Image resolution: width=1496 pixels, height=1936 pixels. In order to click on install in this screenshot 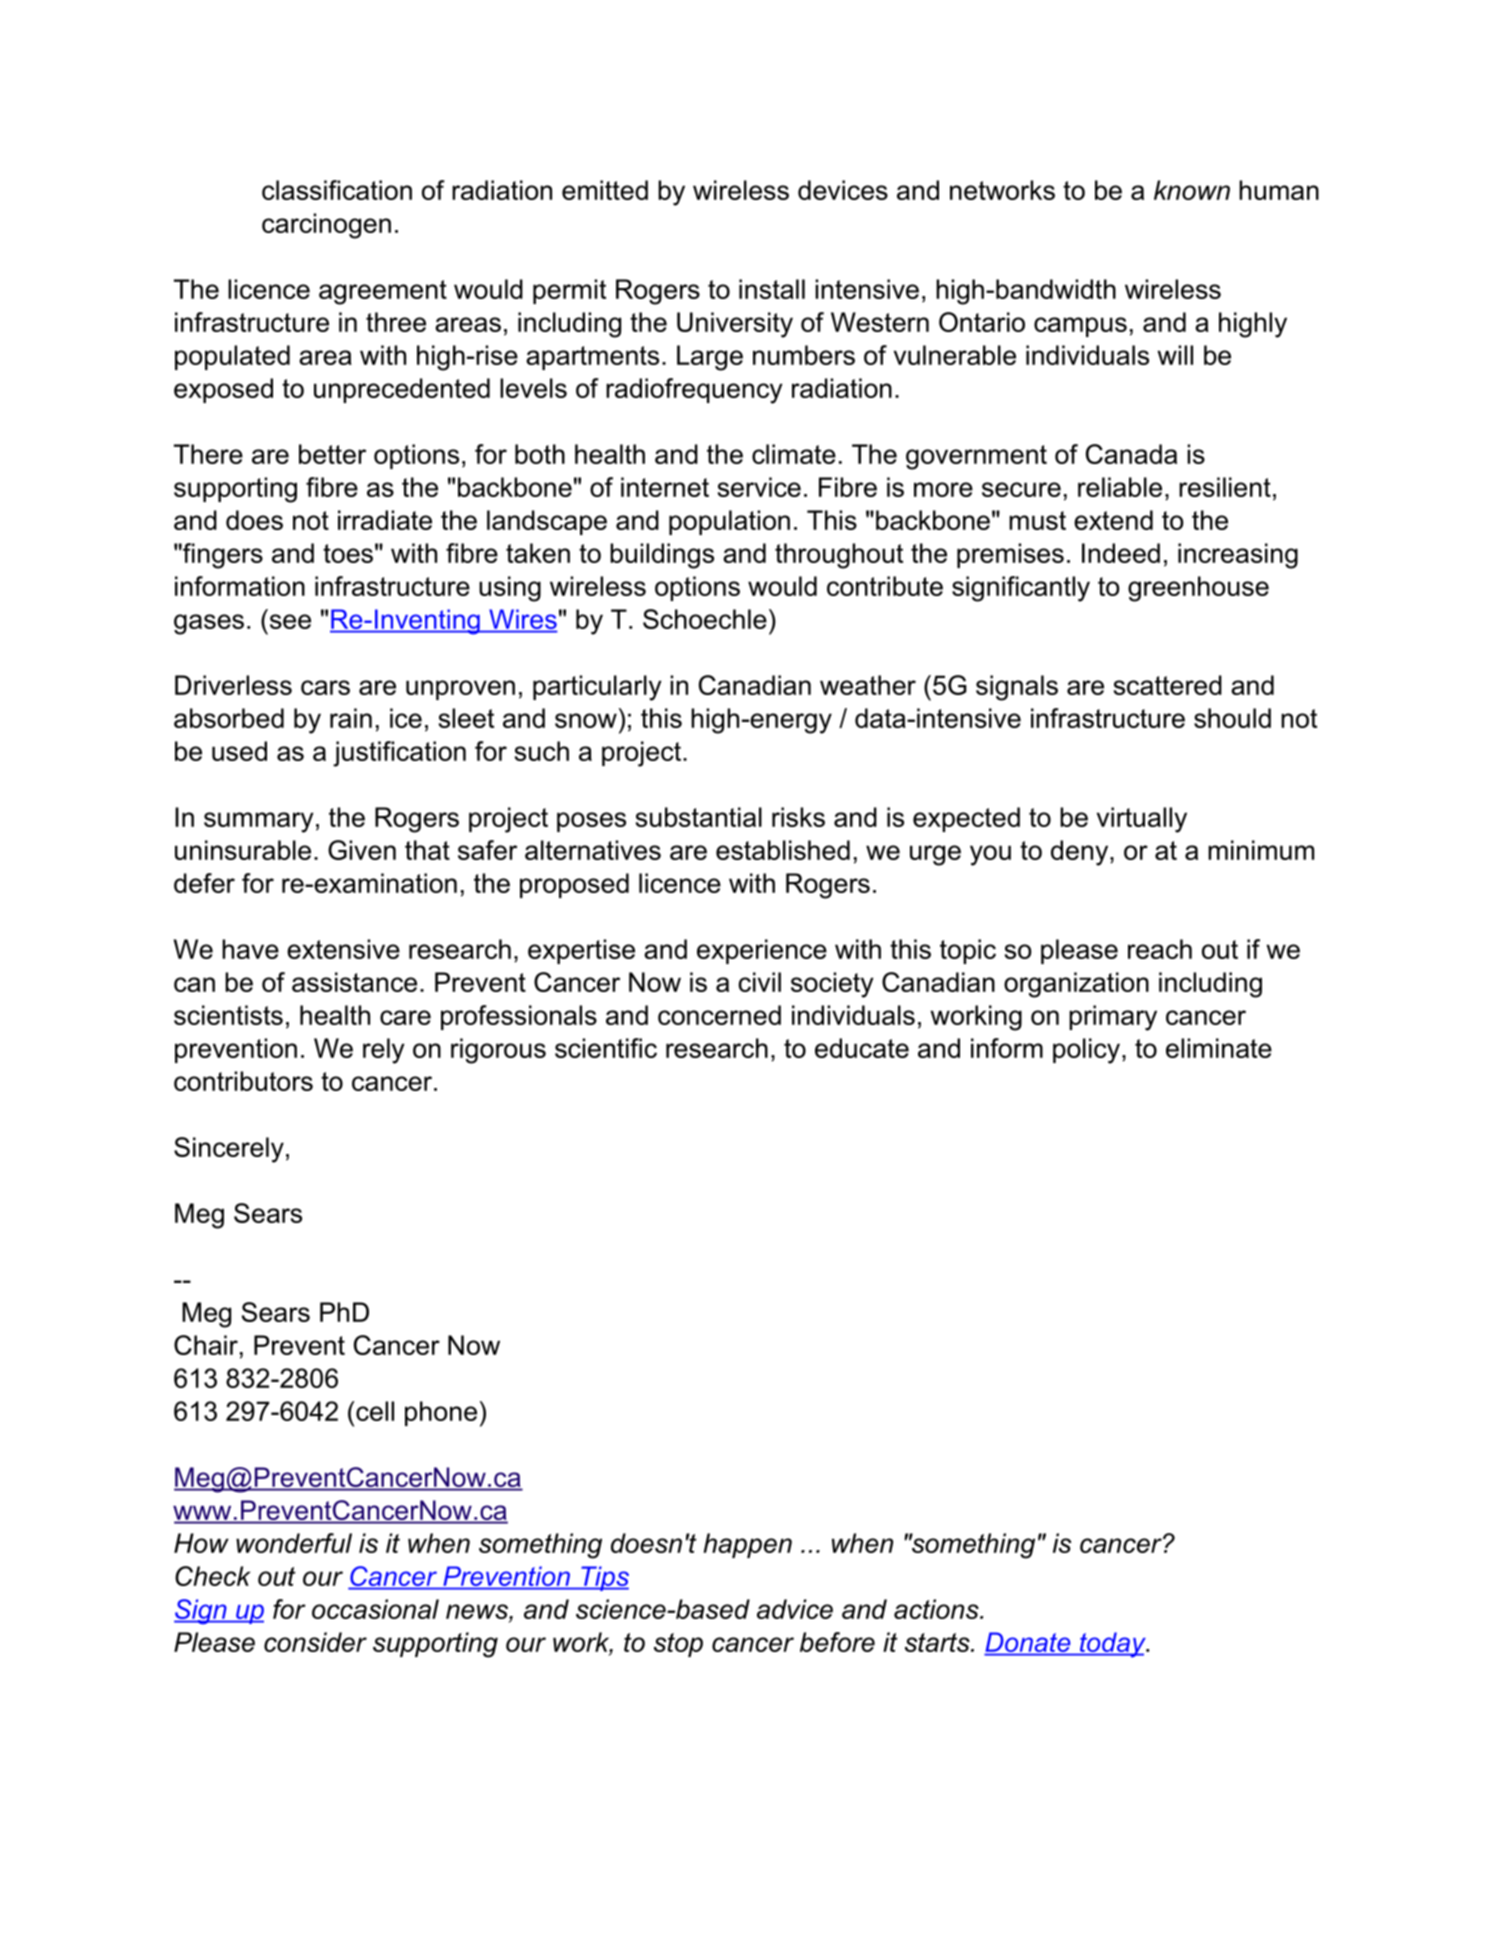, I will do `click(772, 289)`.
